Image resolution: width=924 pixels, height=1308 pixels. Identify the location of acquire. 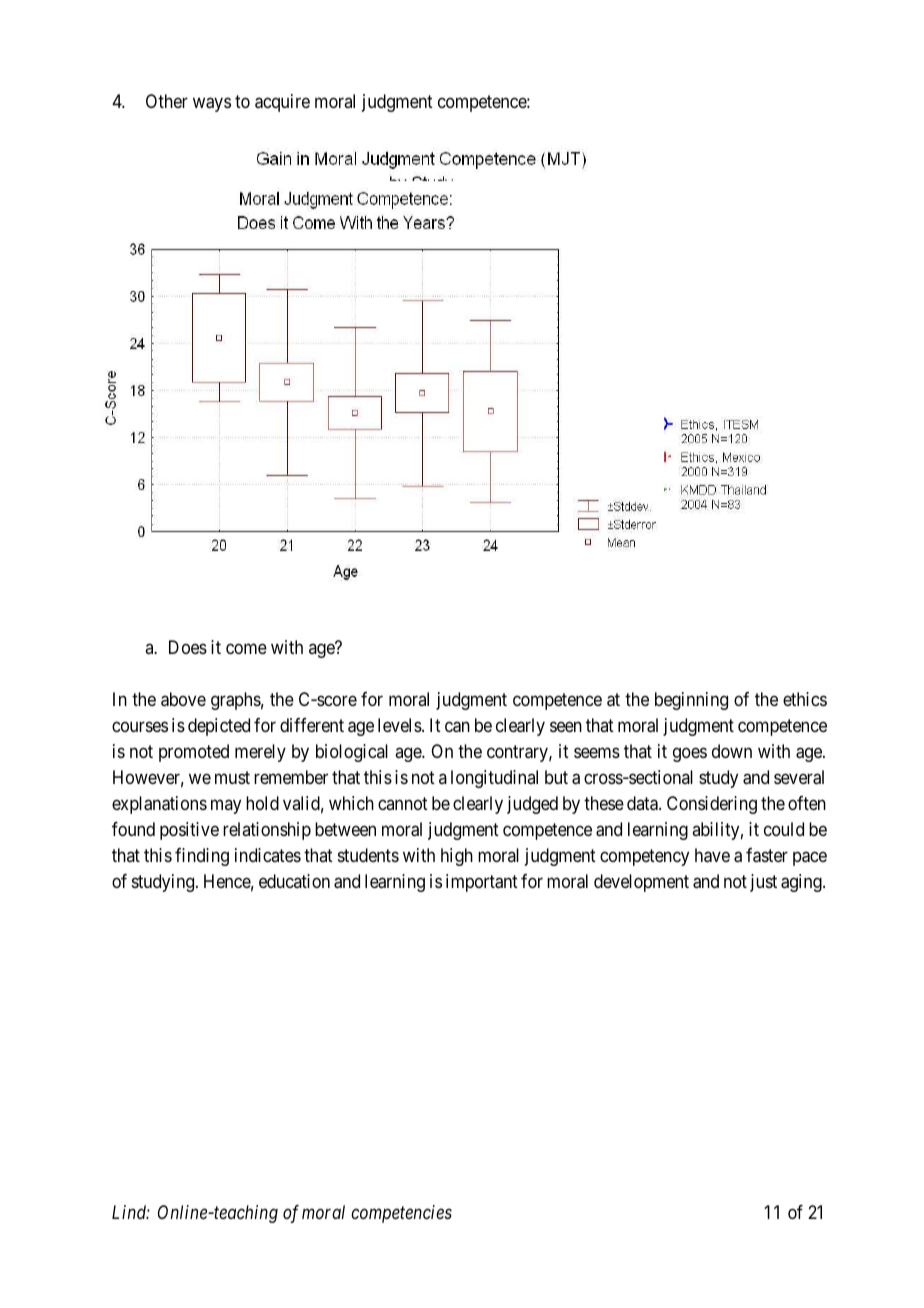
(282, 103).
